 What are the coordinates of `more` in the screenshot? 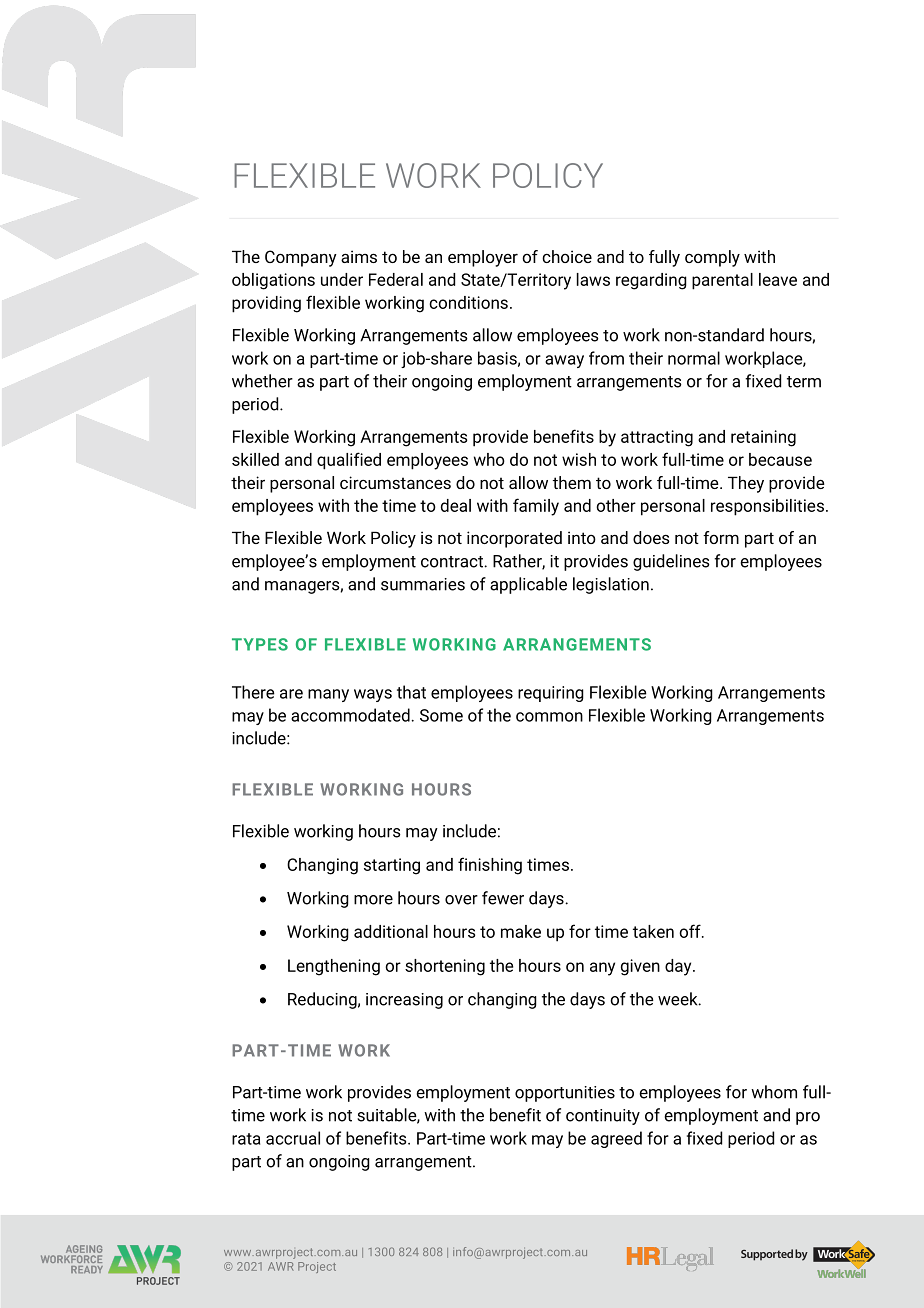 It's located at (373, 900).
